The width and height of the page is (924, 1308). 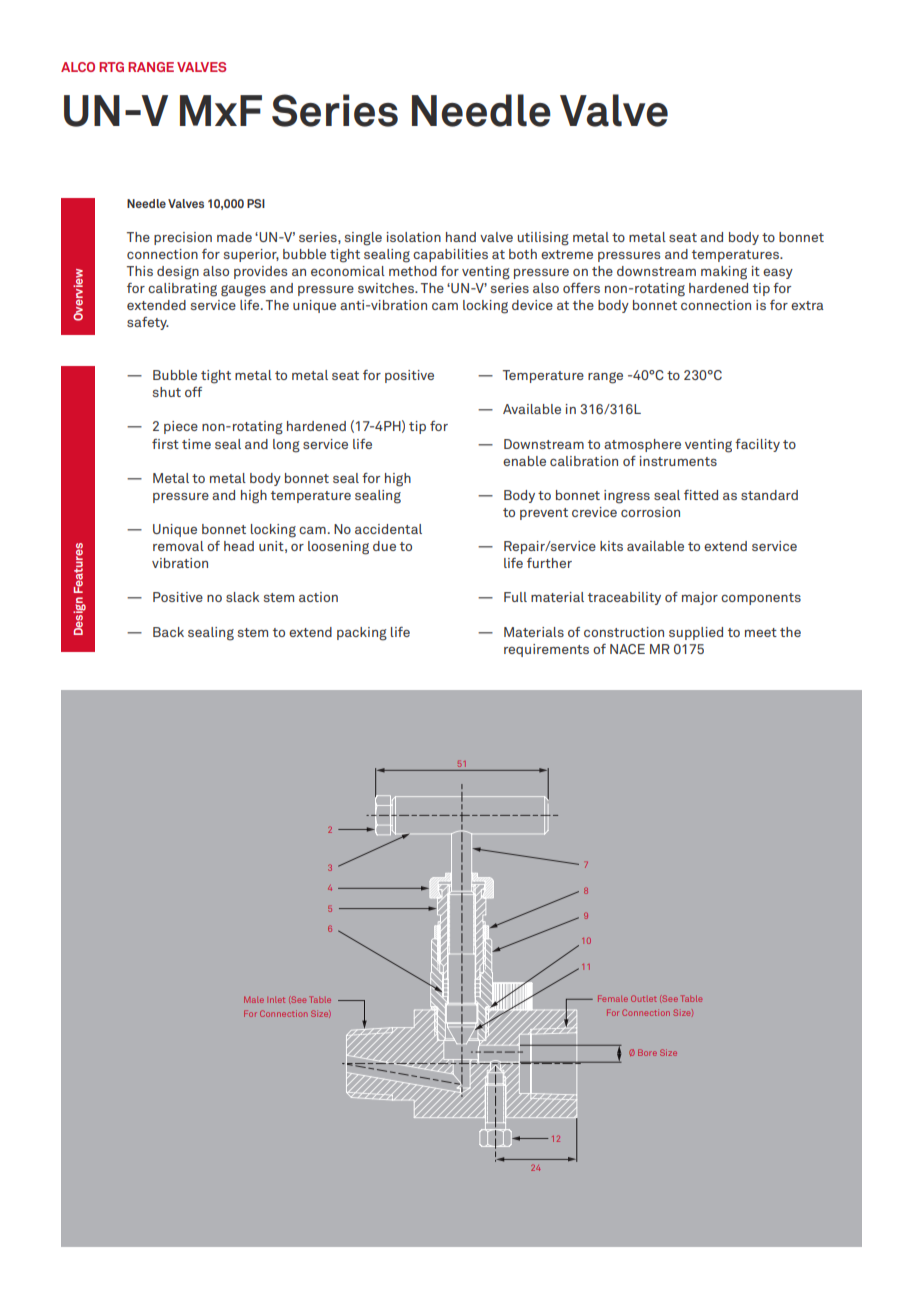 What do you see at coordinates (696, 633) in the page?
I see `supplied` at bounding box center [696, 633].
